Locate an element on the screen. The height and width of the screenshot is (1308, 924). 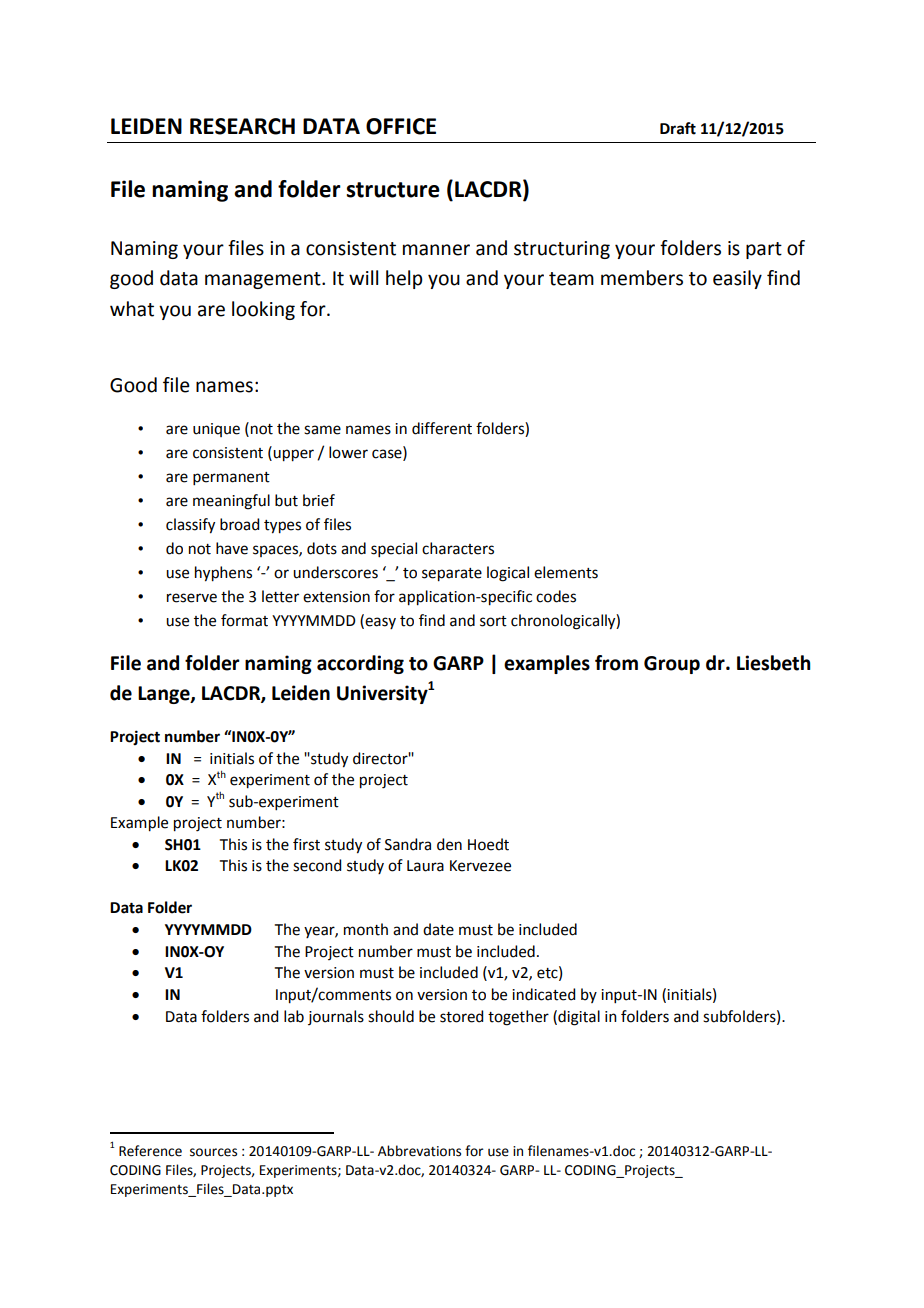
Draft is located at coordinates (678, 128).
